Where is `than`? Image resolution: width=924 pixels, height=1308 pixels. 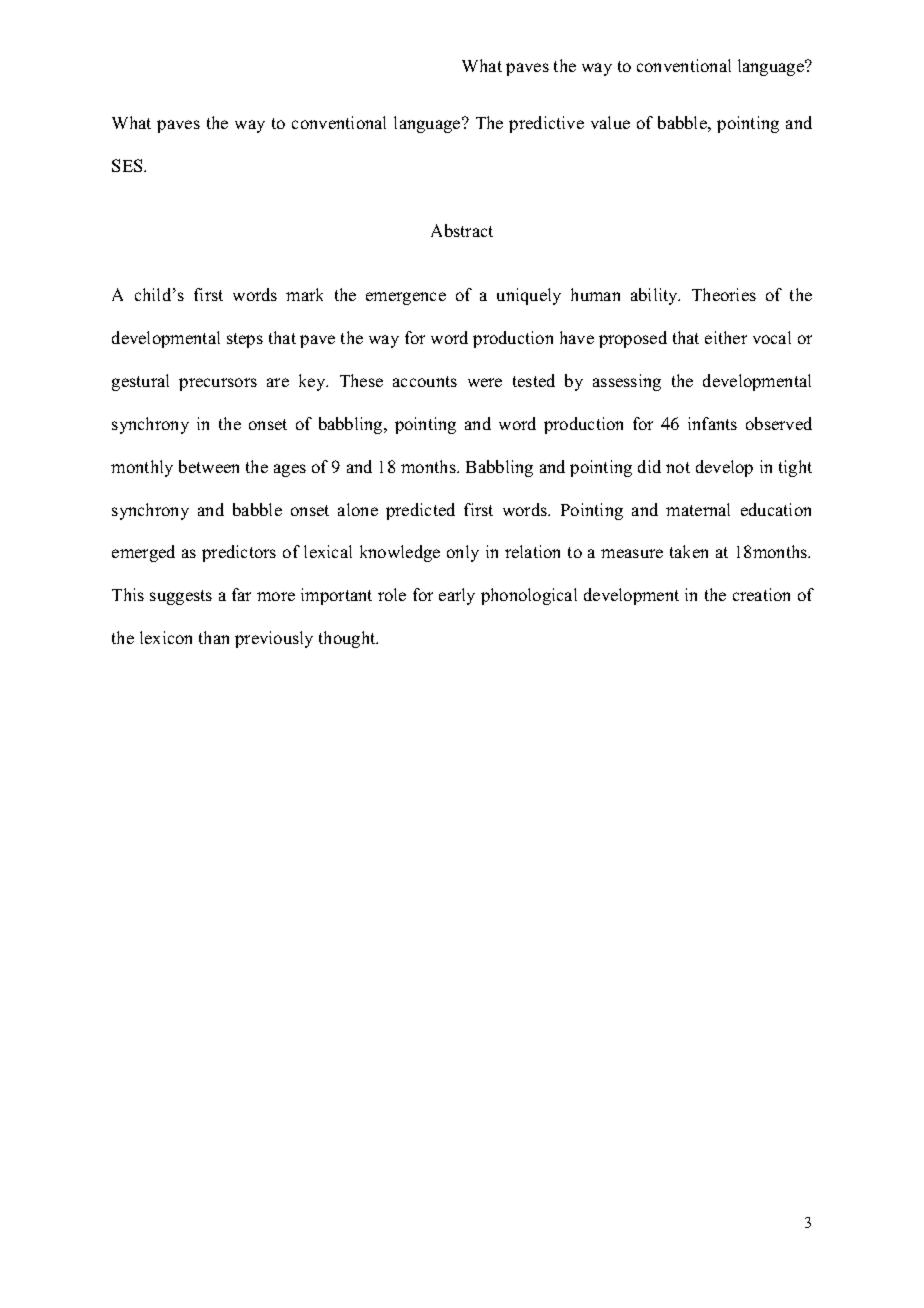 than is located at coordinates (214, 637).
